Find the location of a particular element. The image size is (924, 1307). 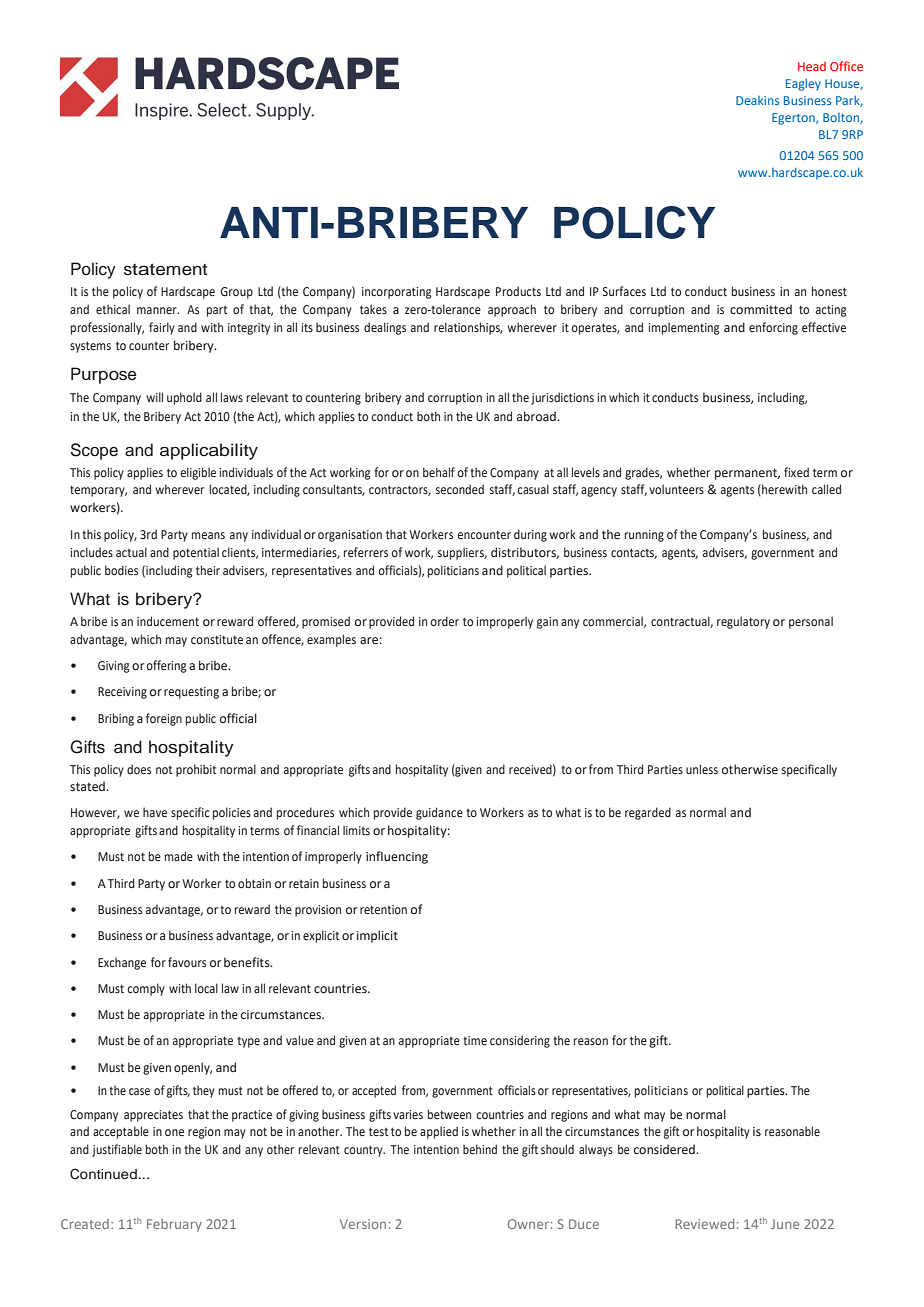

fixed is located at coordinates (796, 472).
